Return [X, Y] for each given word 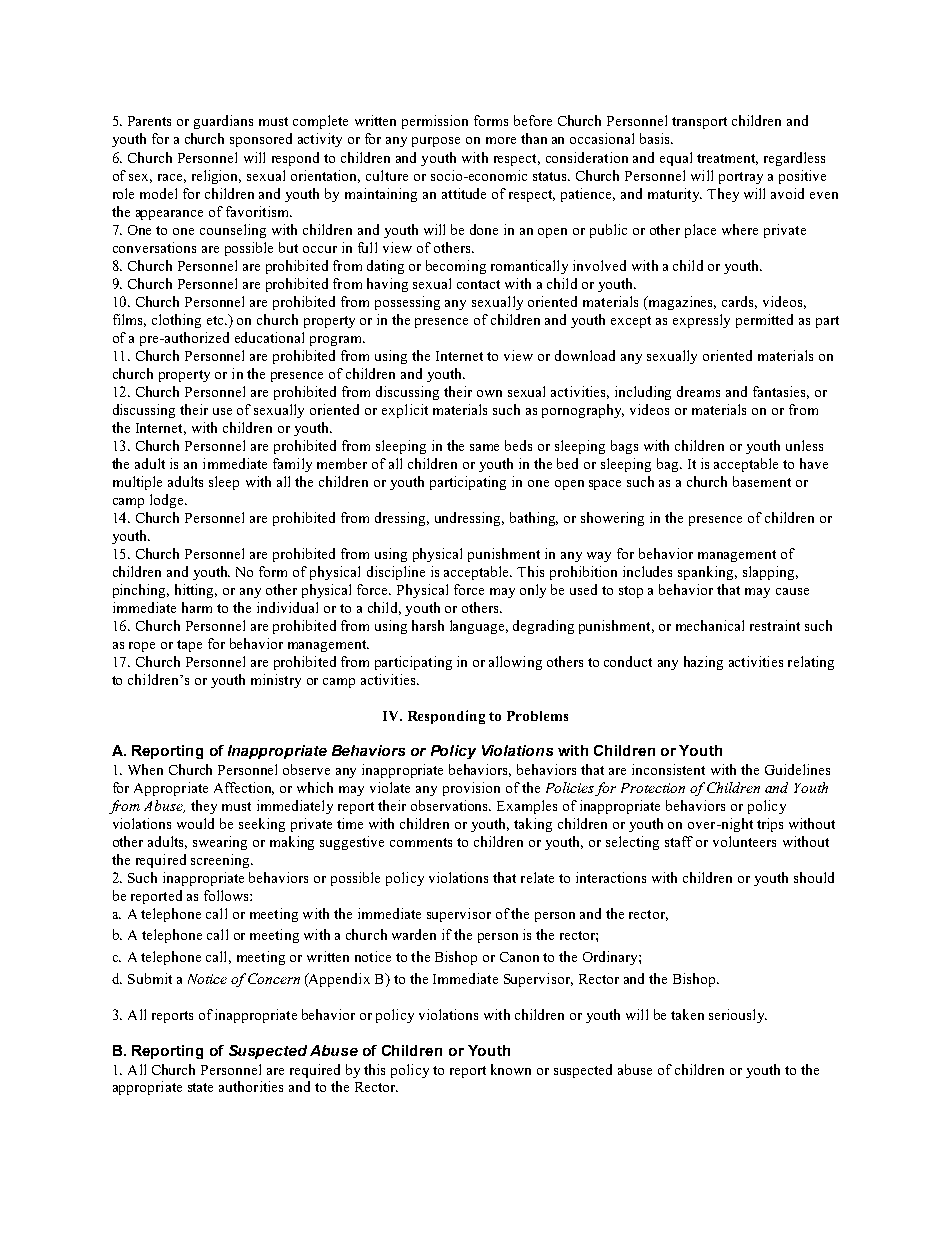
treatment [727, 159]
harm [197, 607]
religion [216, 177]
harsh [428, 625]
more [501, 140]
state [200, 1087]
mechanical [710, 625]
